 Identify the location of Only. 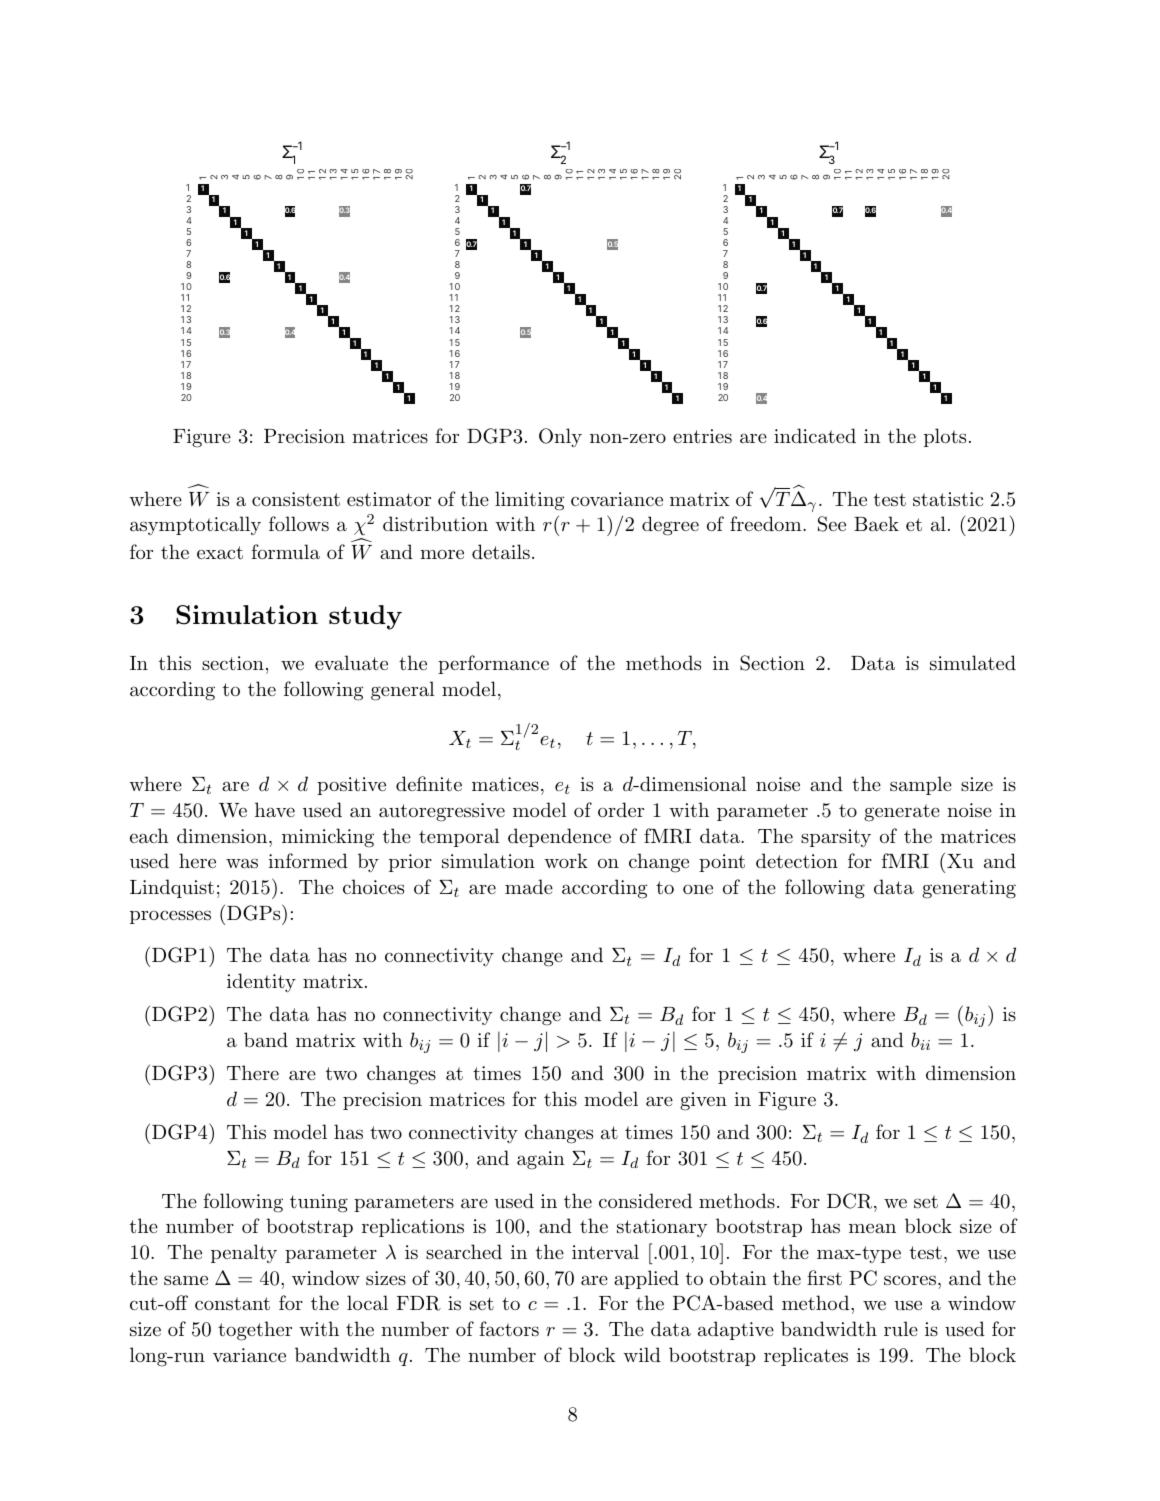
(560, 437).
